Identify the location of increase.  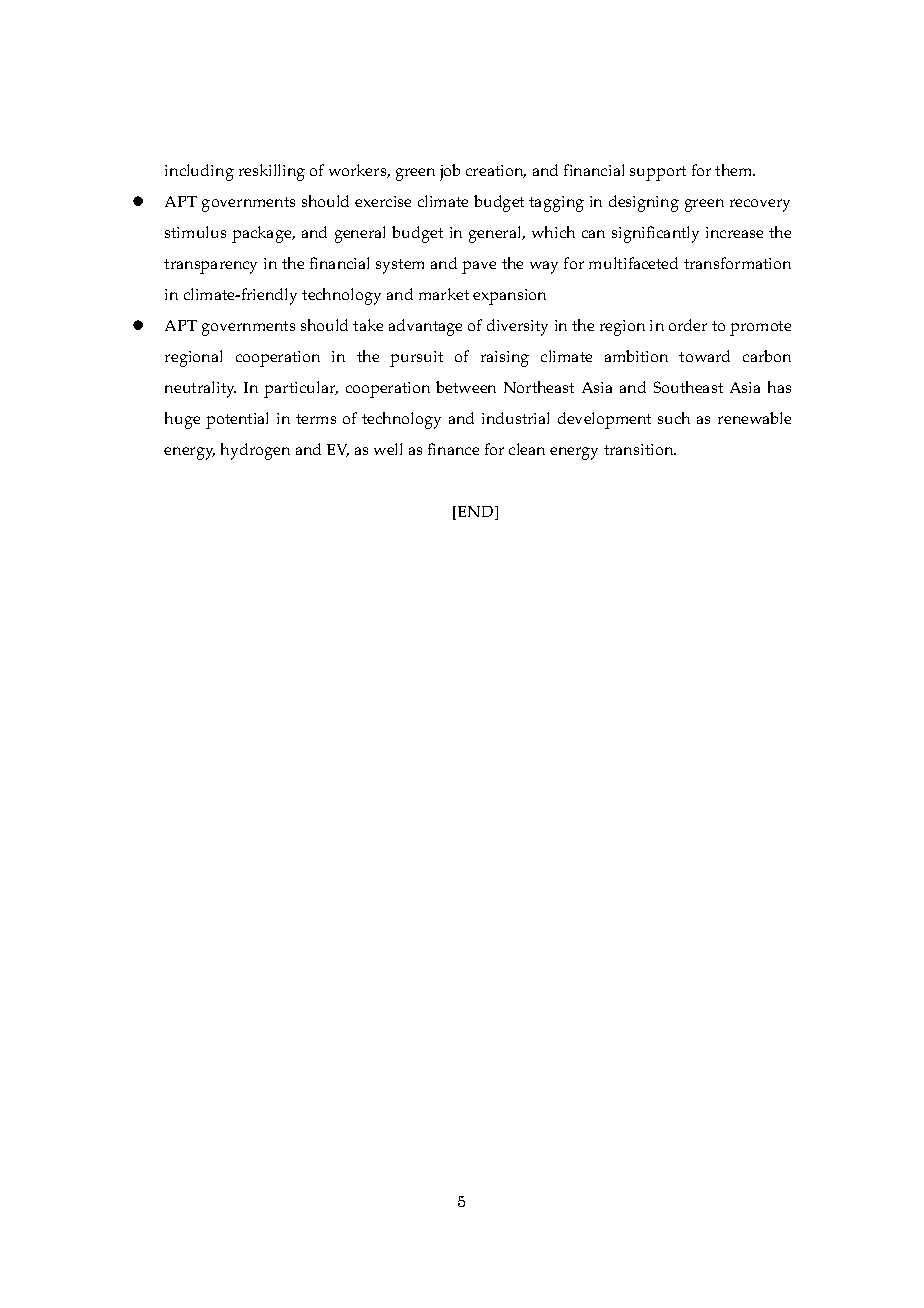
(734, 232).
